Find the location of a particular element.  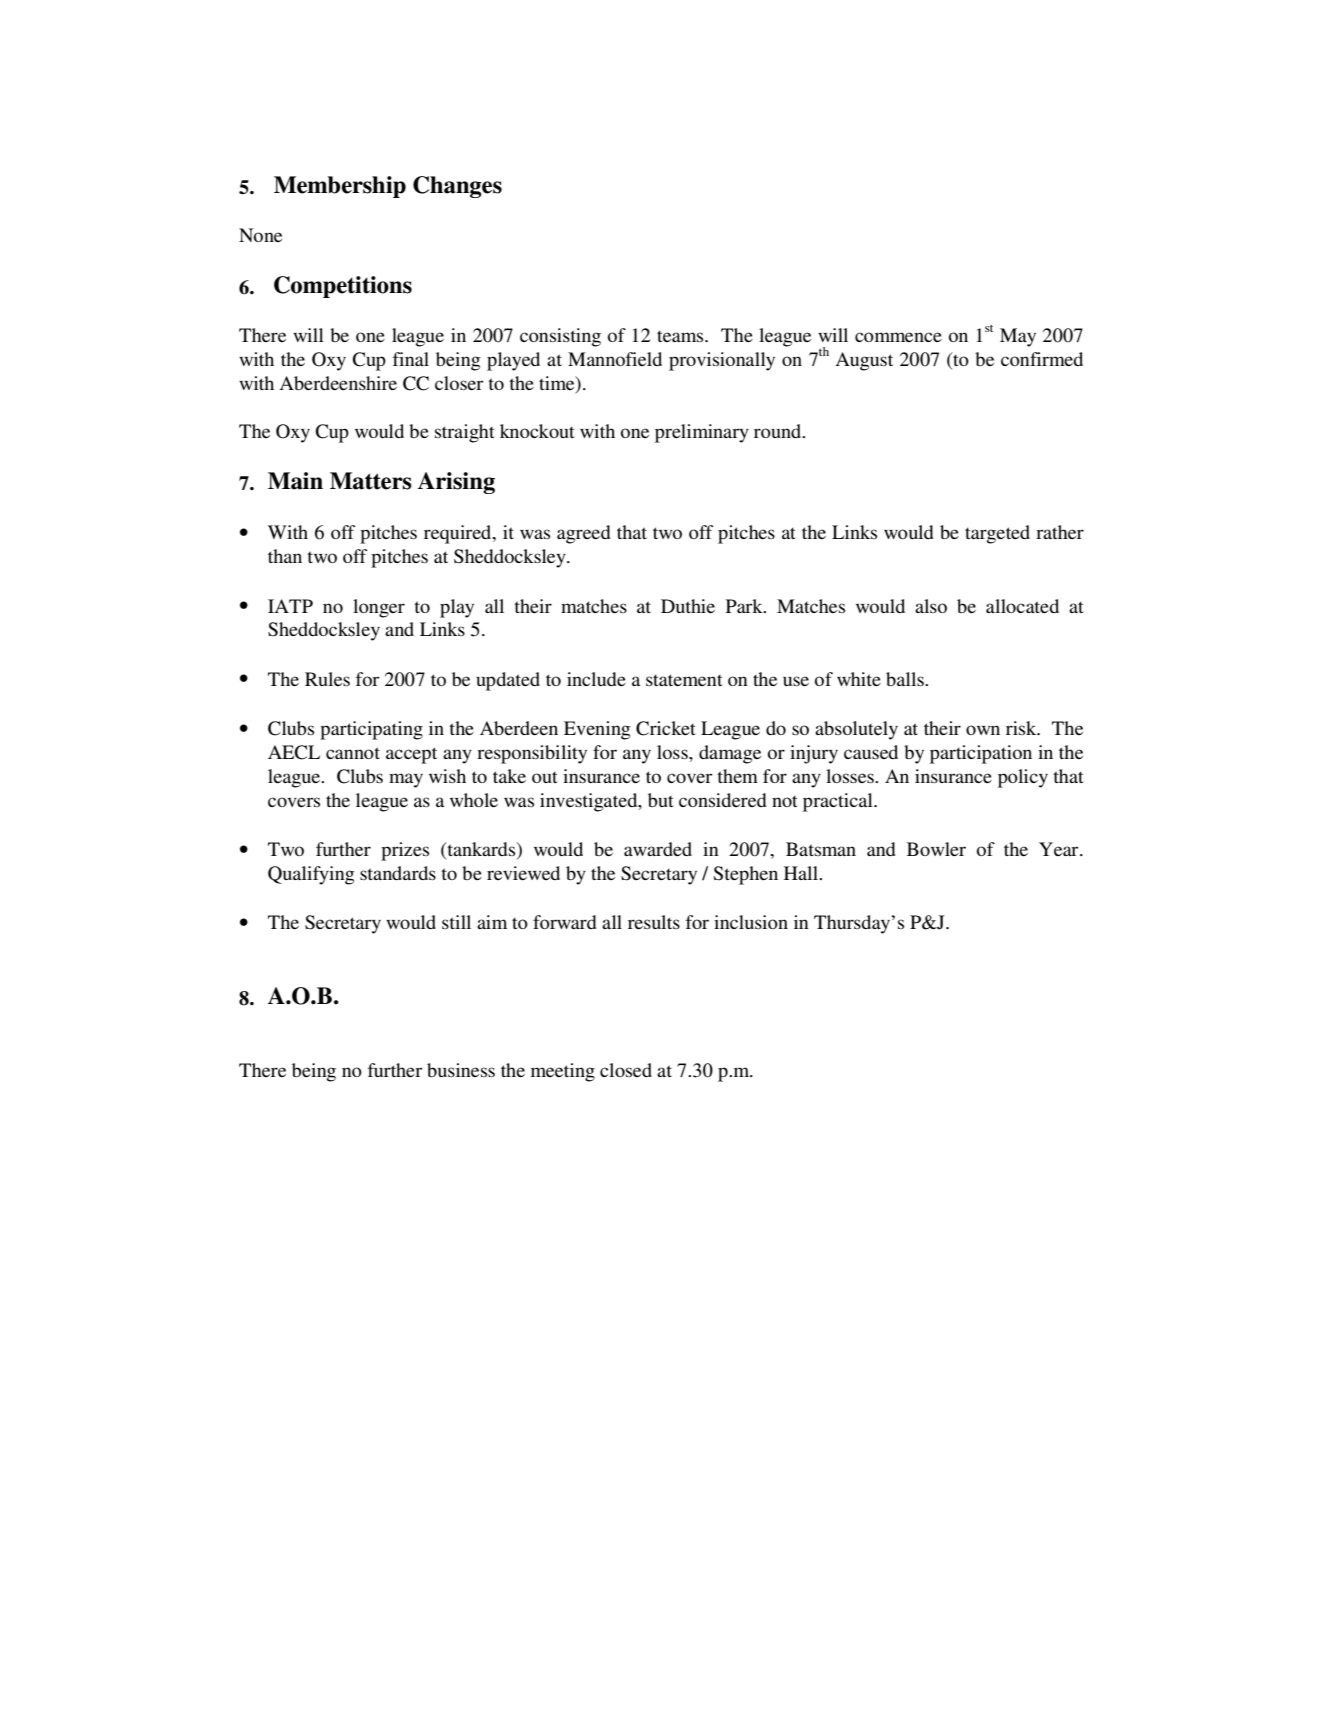

also is located at coordinates (931, 606).
